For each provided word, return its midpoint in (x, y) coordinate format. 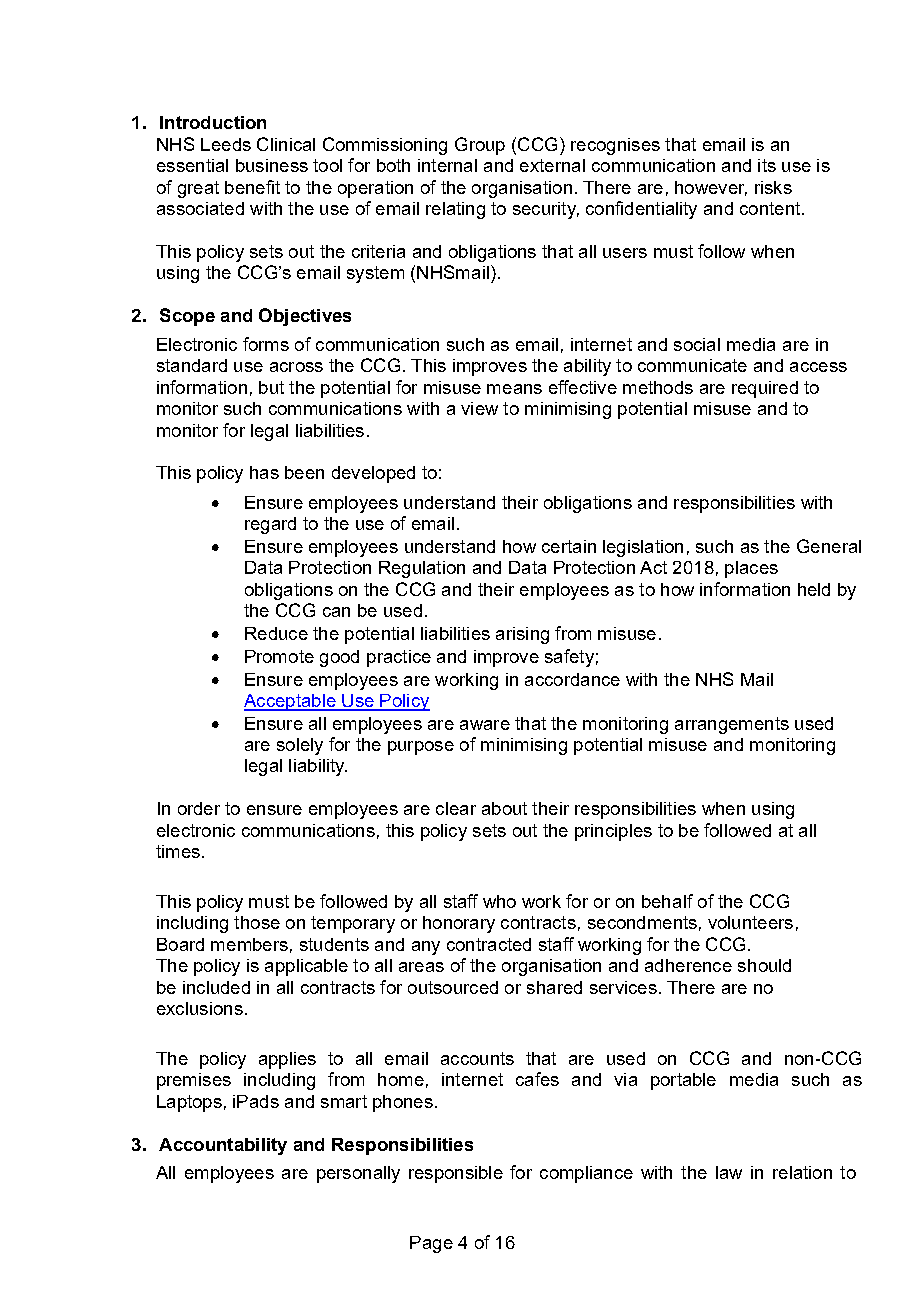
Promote (279, 656)
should (764, 965)
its (767, 165)
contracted (489, 944)
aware (485, 725)
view (479, 408)
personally (358, 1174)
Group (480, 146)
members (249, 944)
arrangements (732, 725)
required (765, 389)
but (271, 387)
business (272, 165)
